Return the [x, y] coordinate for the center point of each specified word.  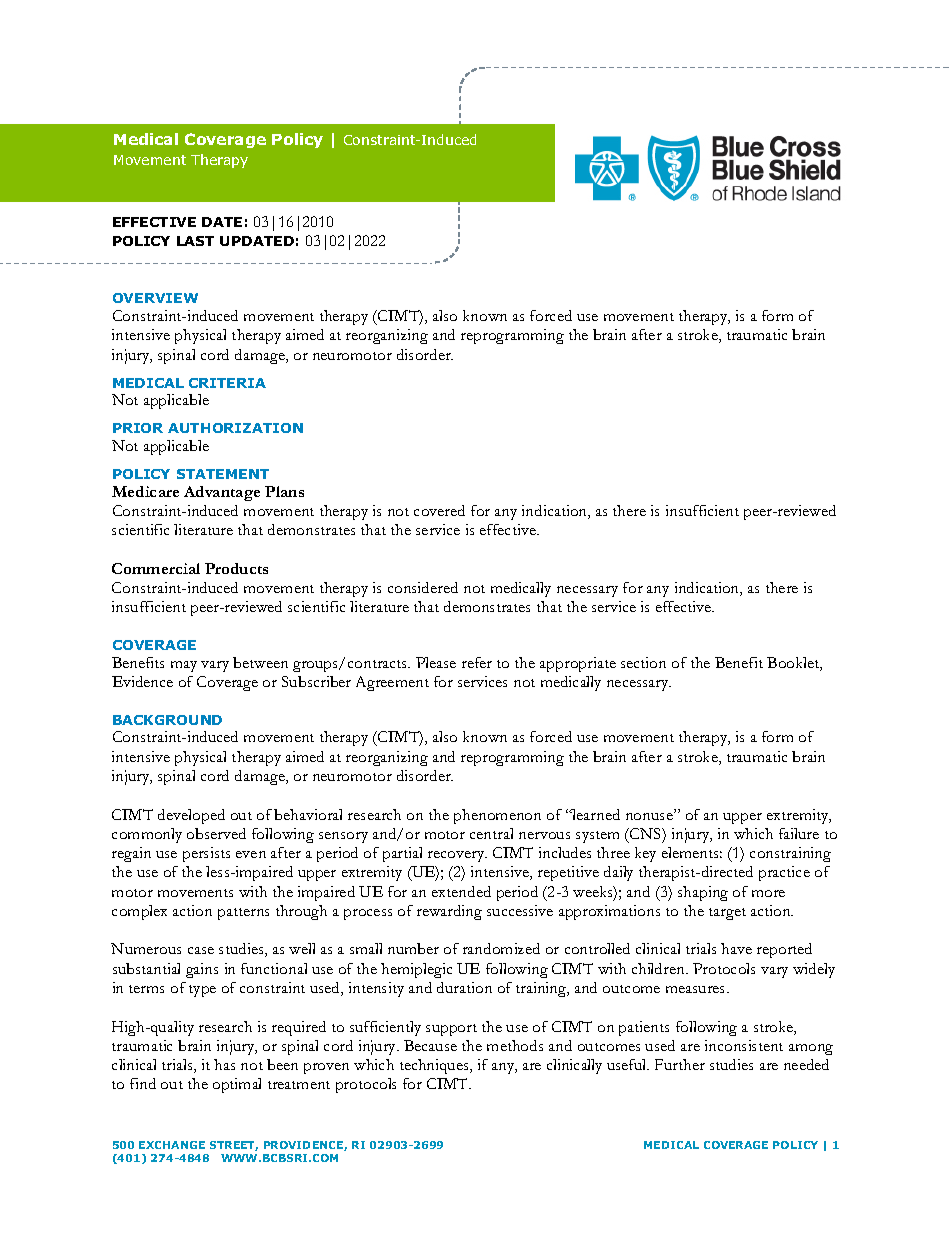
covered [439, 510]
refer [477, 662]
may [184, 666]
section [643, 662]
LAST [195, 241]
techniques [435, 1066]
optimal [237, 1085]
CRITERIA [227, 383]
